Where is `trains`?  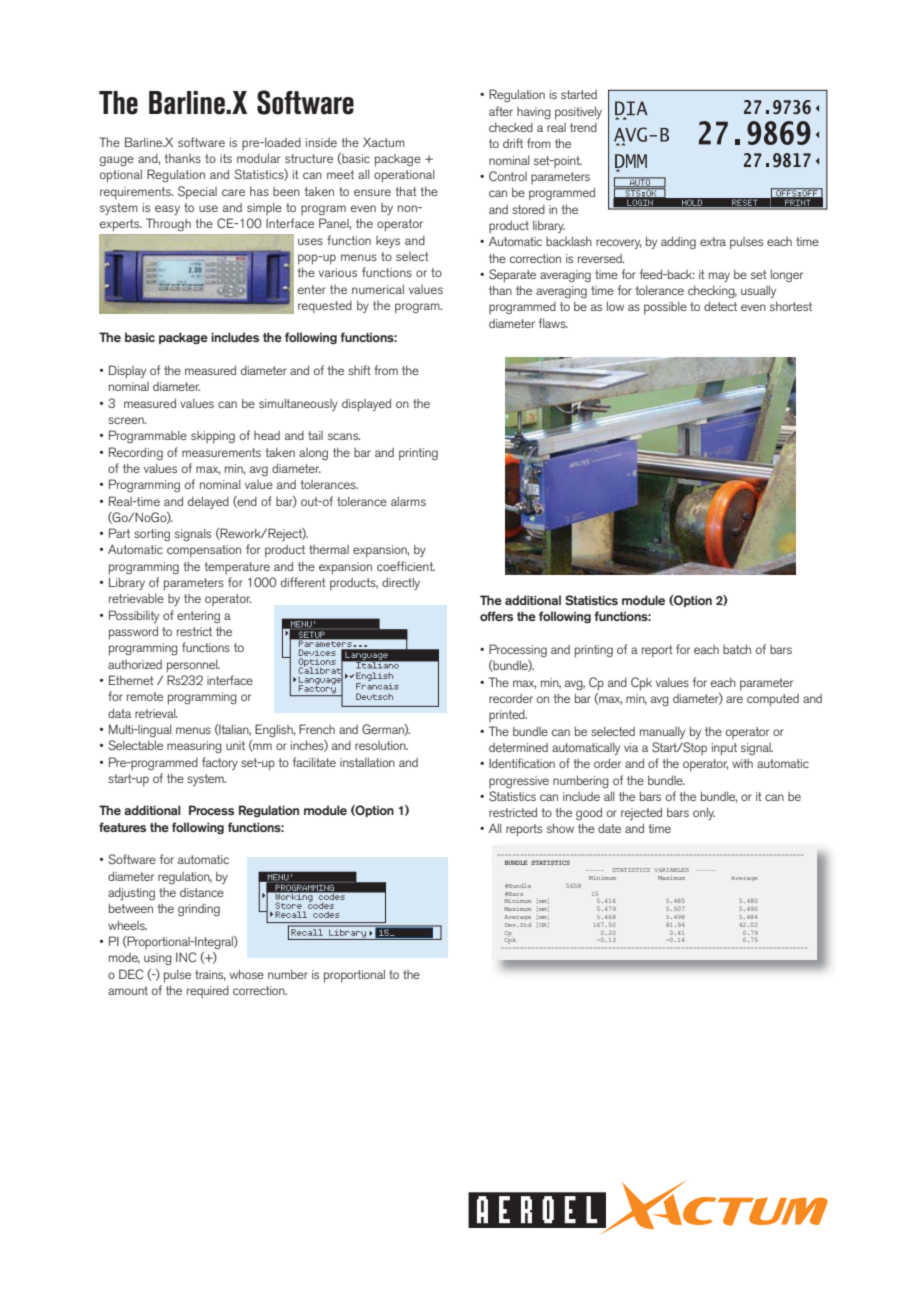 trains is located at coordinates (210, 975).
